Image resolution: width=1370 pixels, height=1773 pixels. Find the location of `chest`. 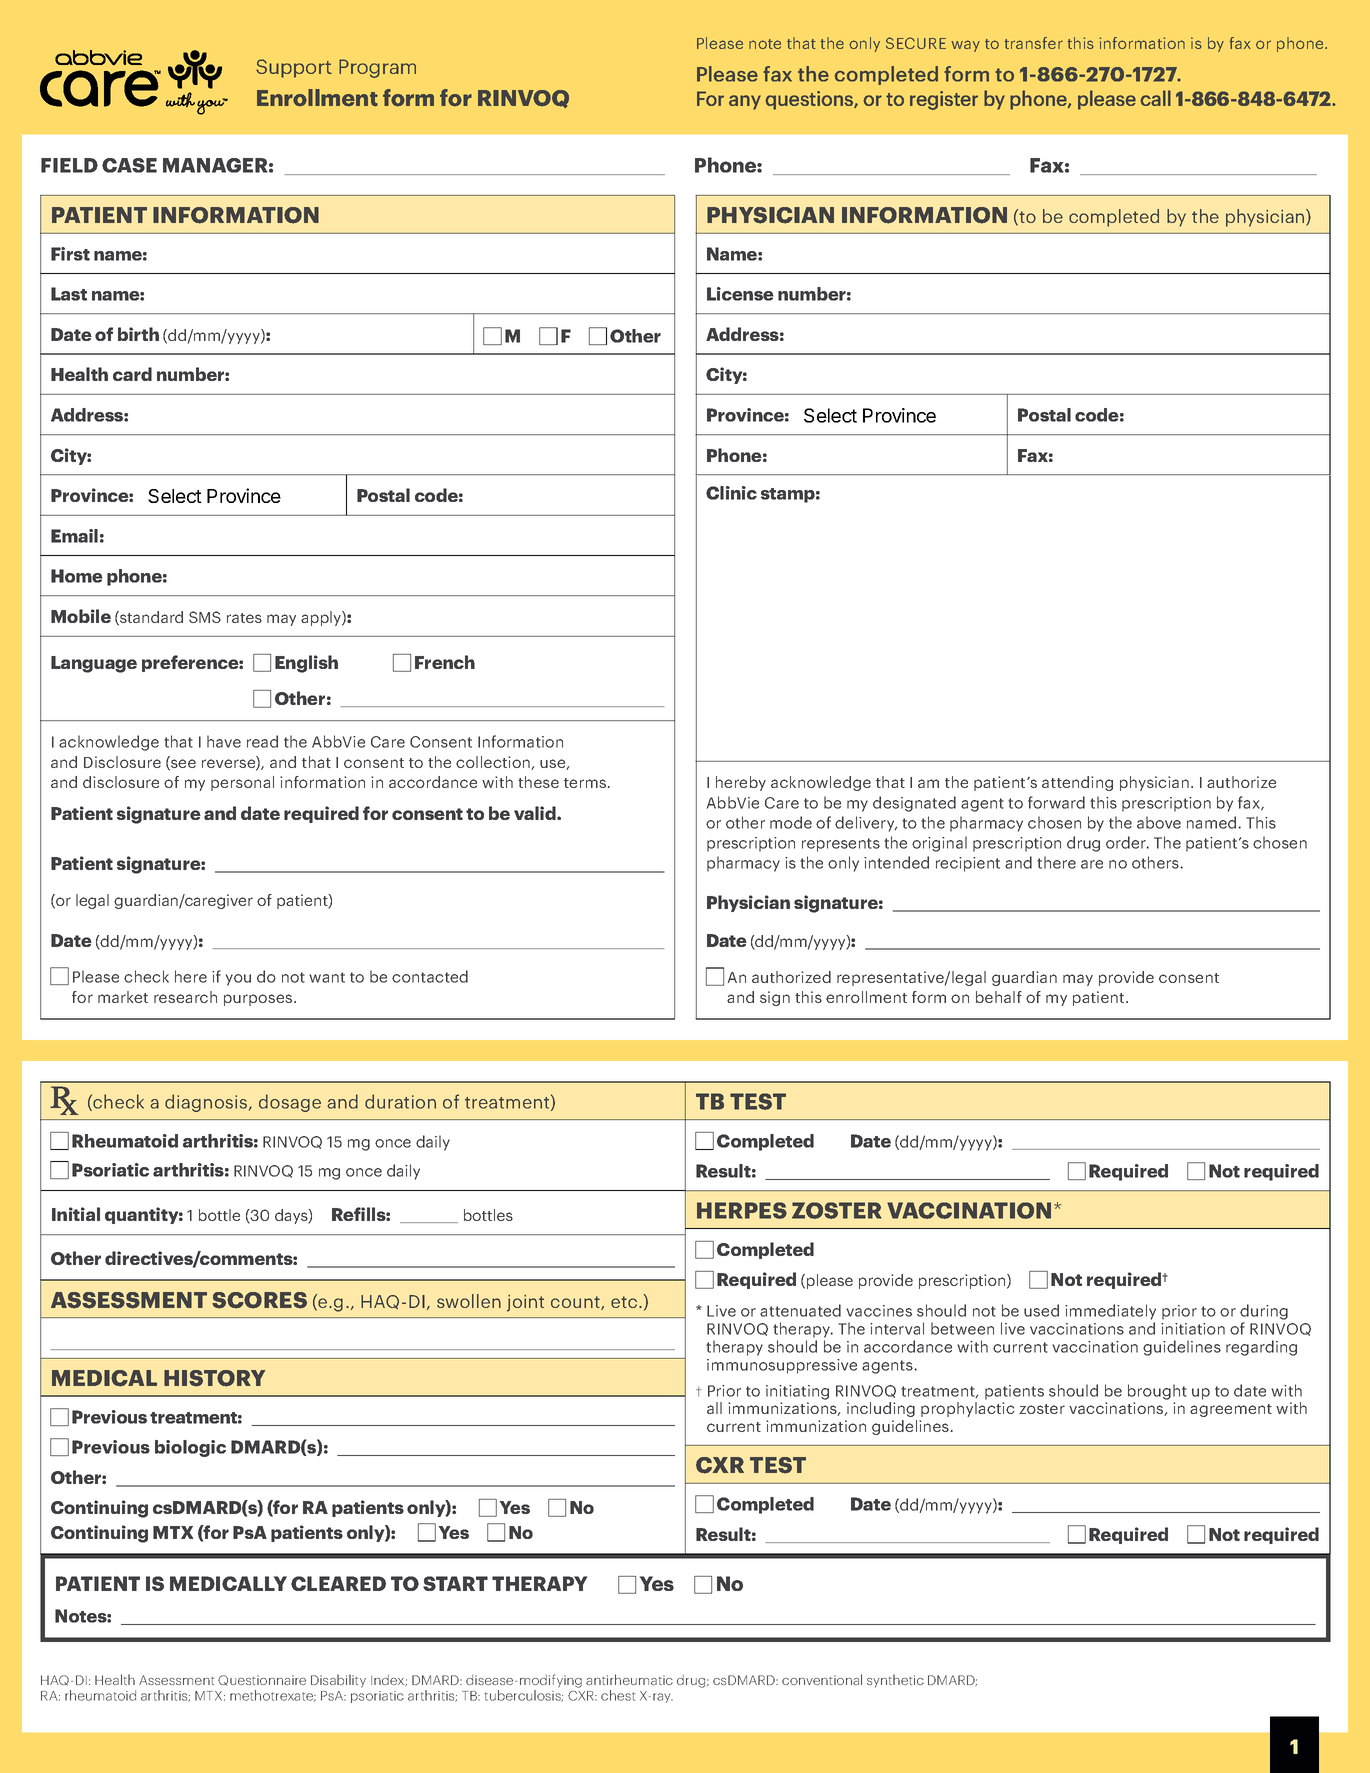

chest is located at coordinates (618, 1695).
